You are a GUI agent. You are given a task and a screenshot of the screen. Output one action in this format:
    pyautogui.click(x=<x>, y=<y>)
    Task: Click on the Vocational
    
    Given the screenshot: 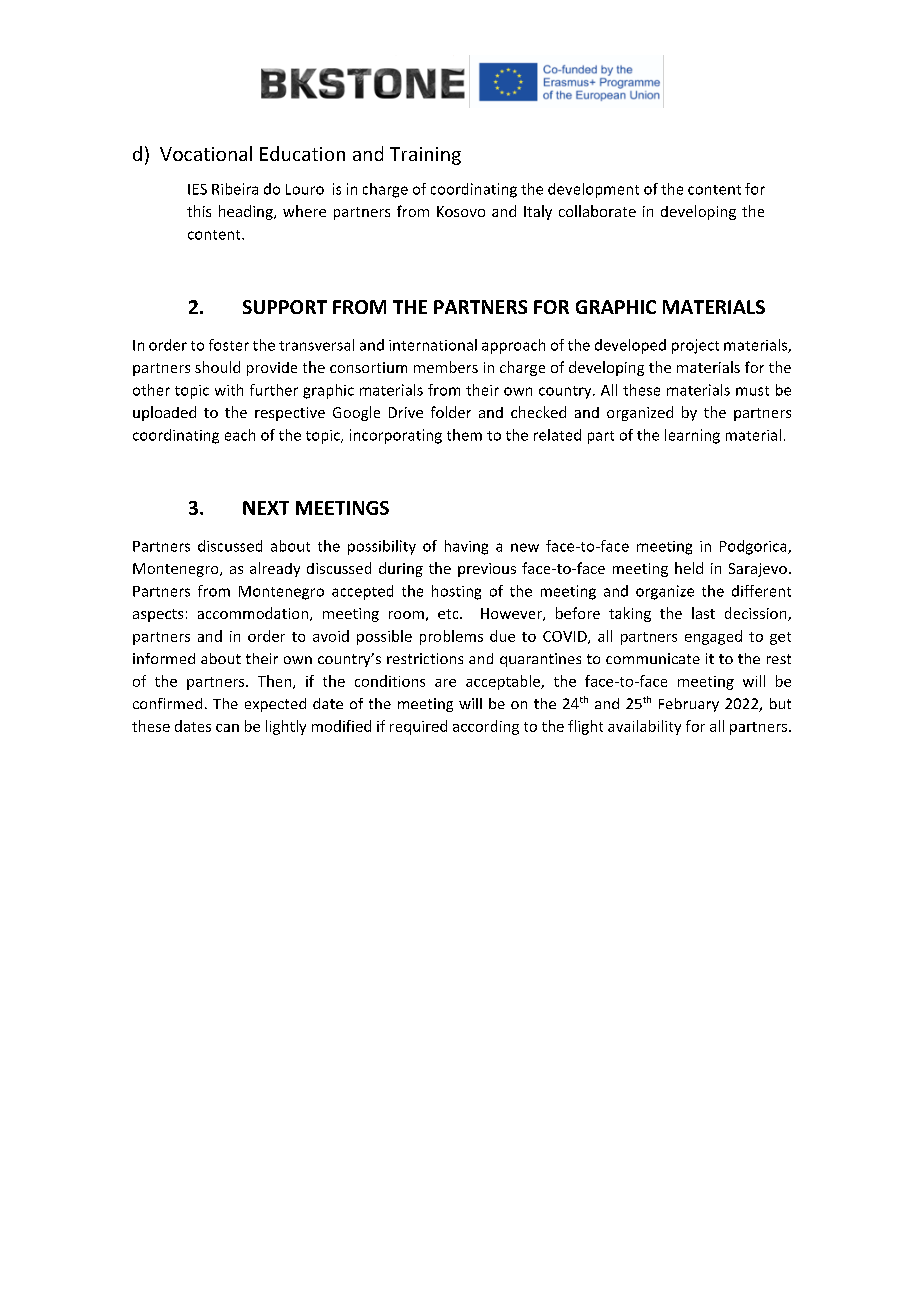 What is the action you would take?
    pyautogui.click(x=206, y=153)
